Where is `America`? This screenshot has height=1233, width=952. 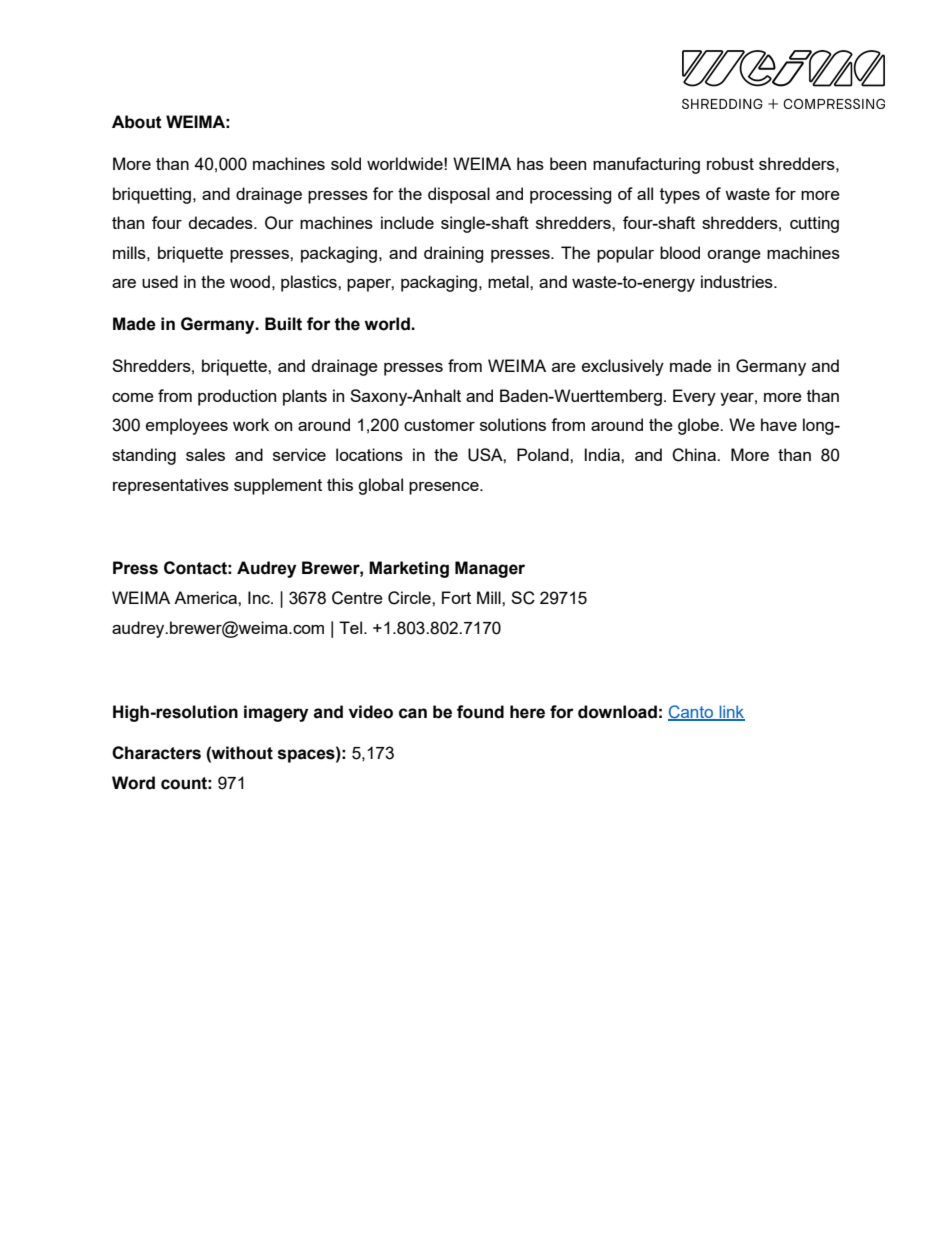
America is located at coordinates (206, 597).
